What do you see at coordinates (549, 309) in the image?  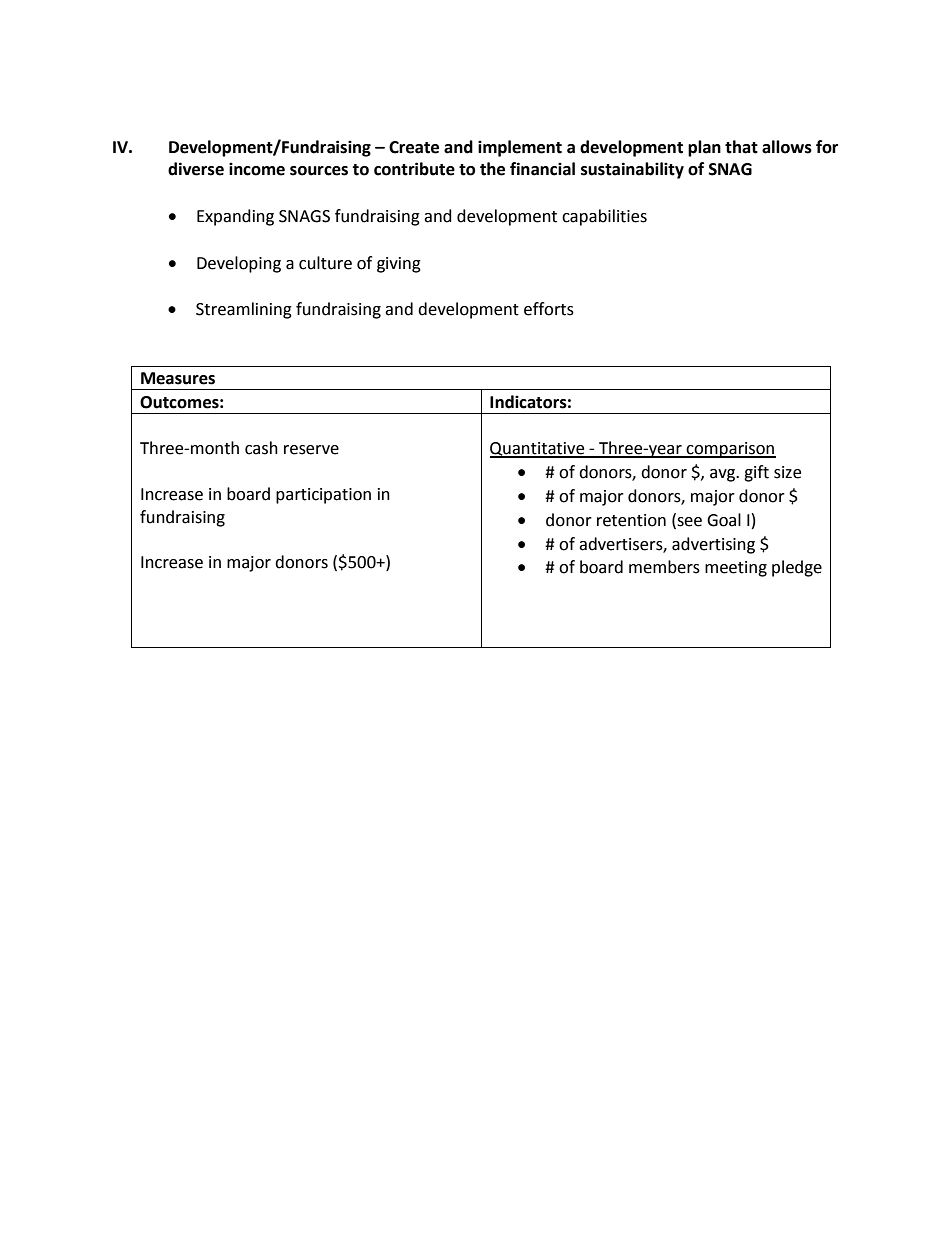 I see `efforts` at bounding box center [549, 309].
